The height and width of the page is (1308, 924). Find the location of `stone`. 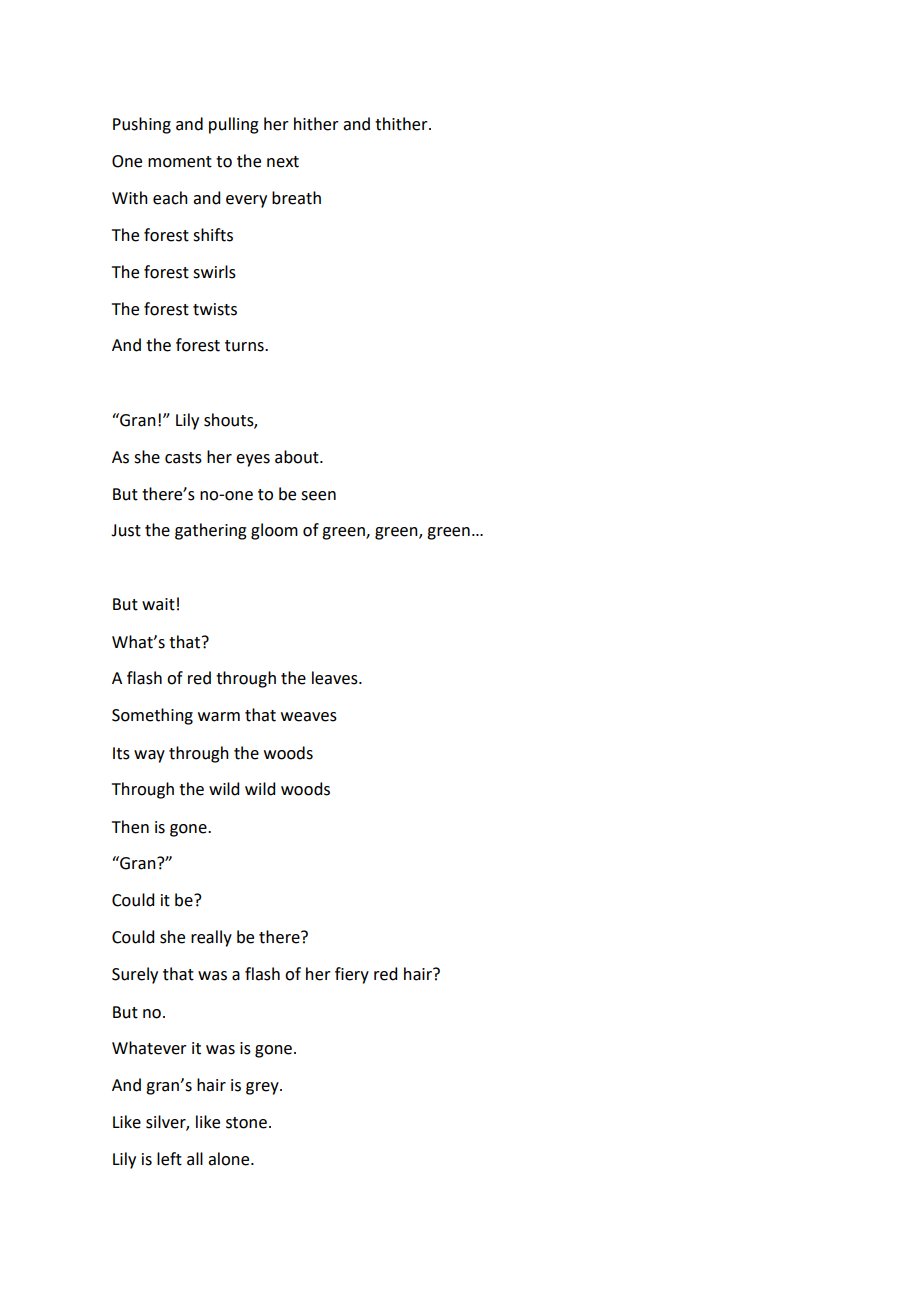

stone is located at coordinates (246, 1123).
